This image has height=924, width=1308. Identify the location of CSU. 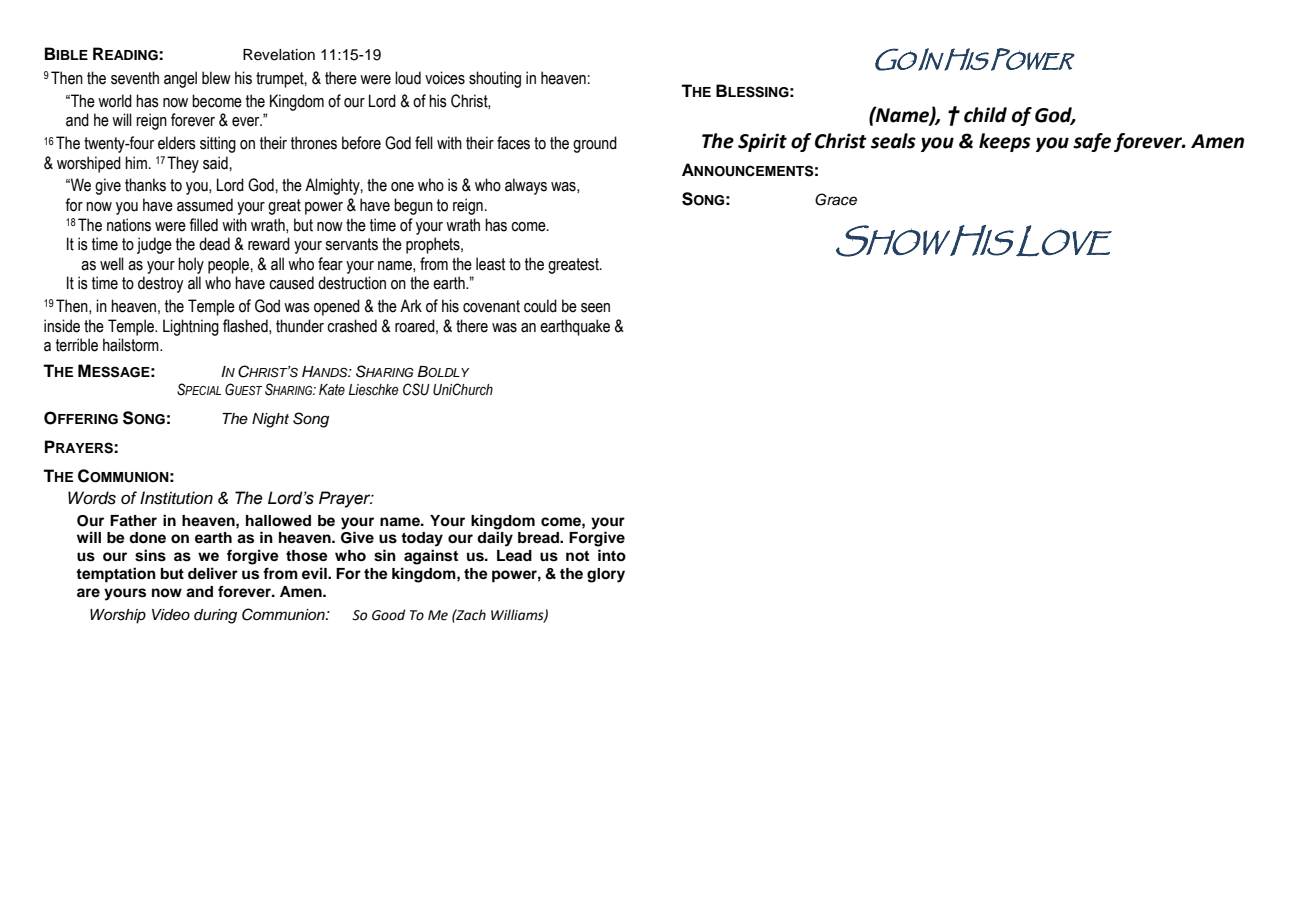
(416, 389).
